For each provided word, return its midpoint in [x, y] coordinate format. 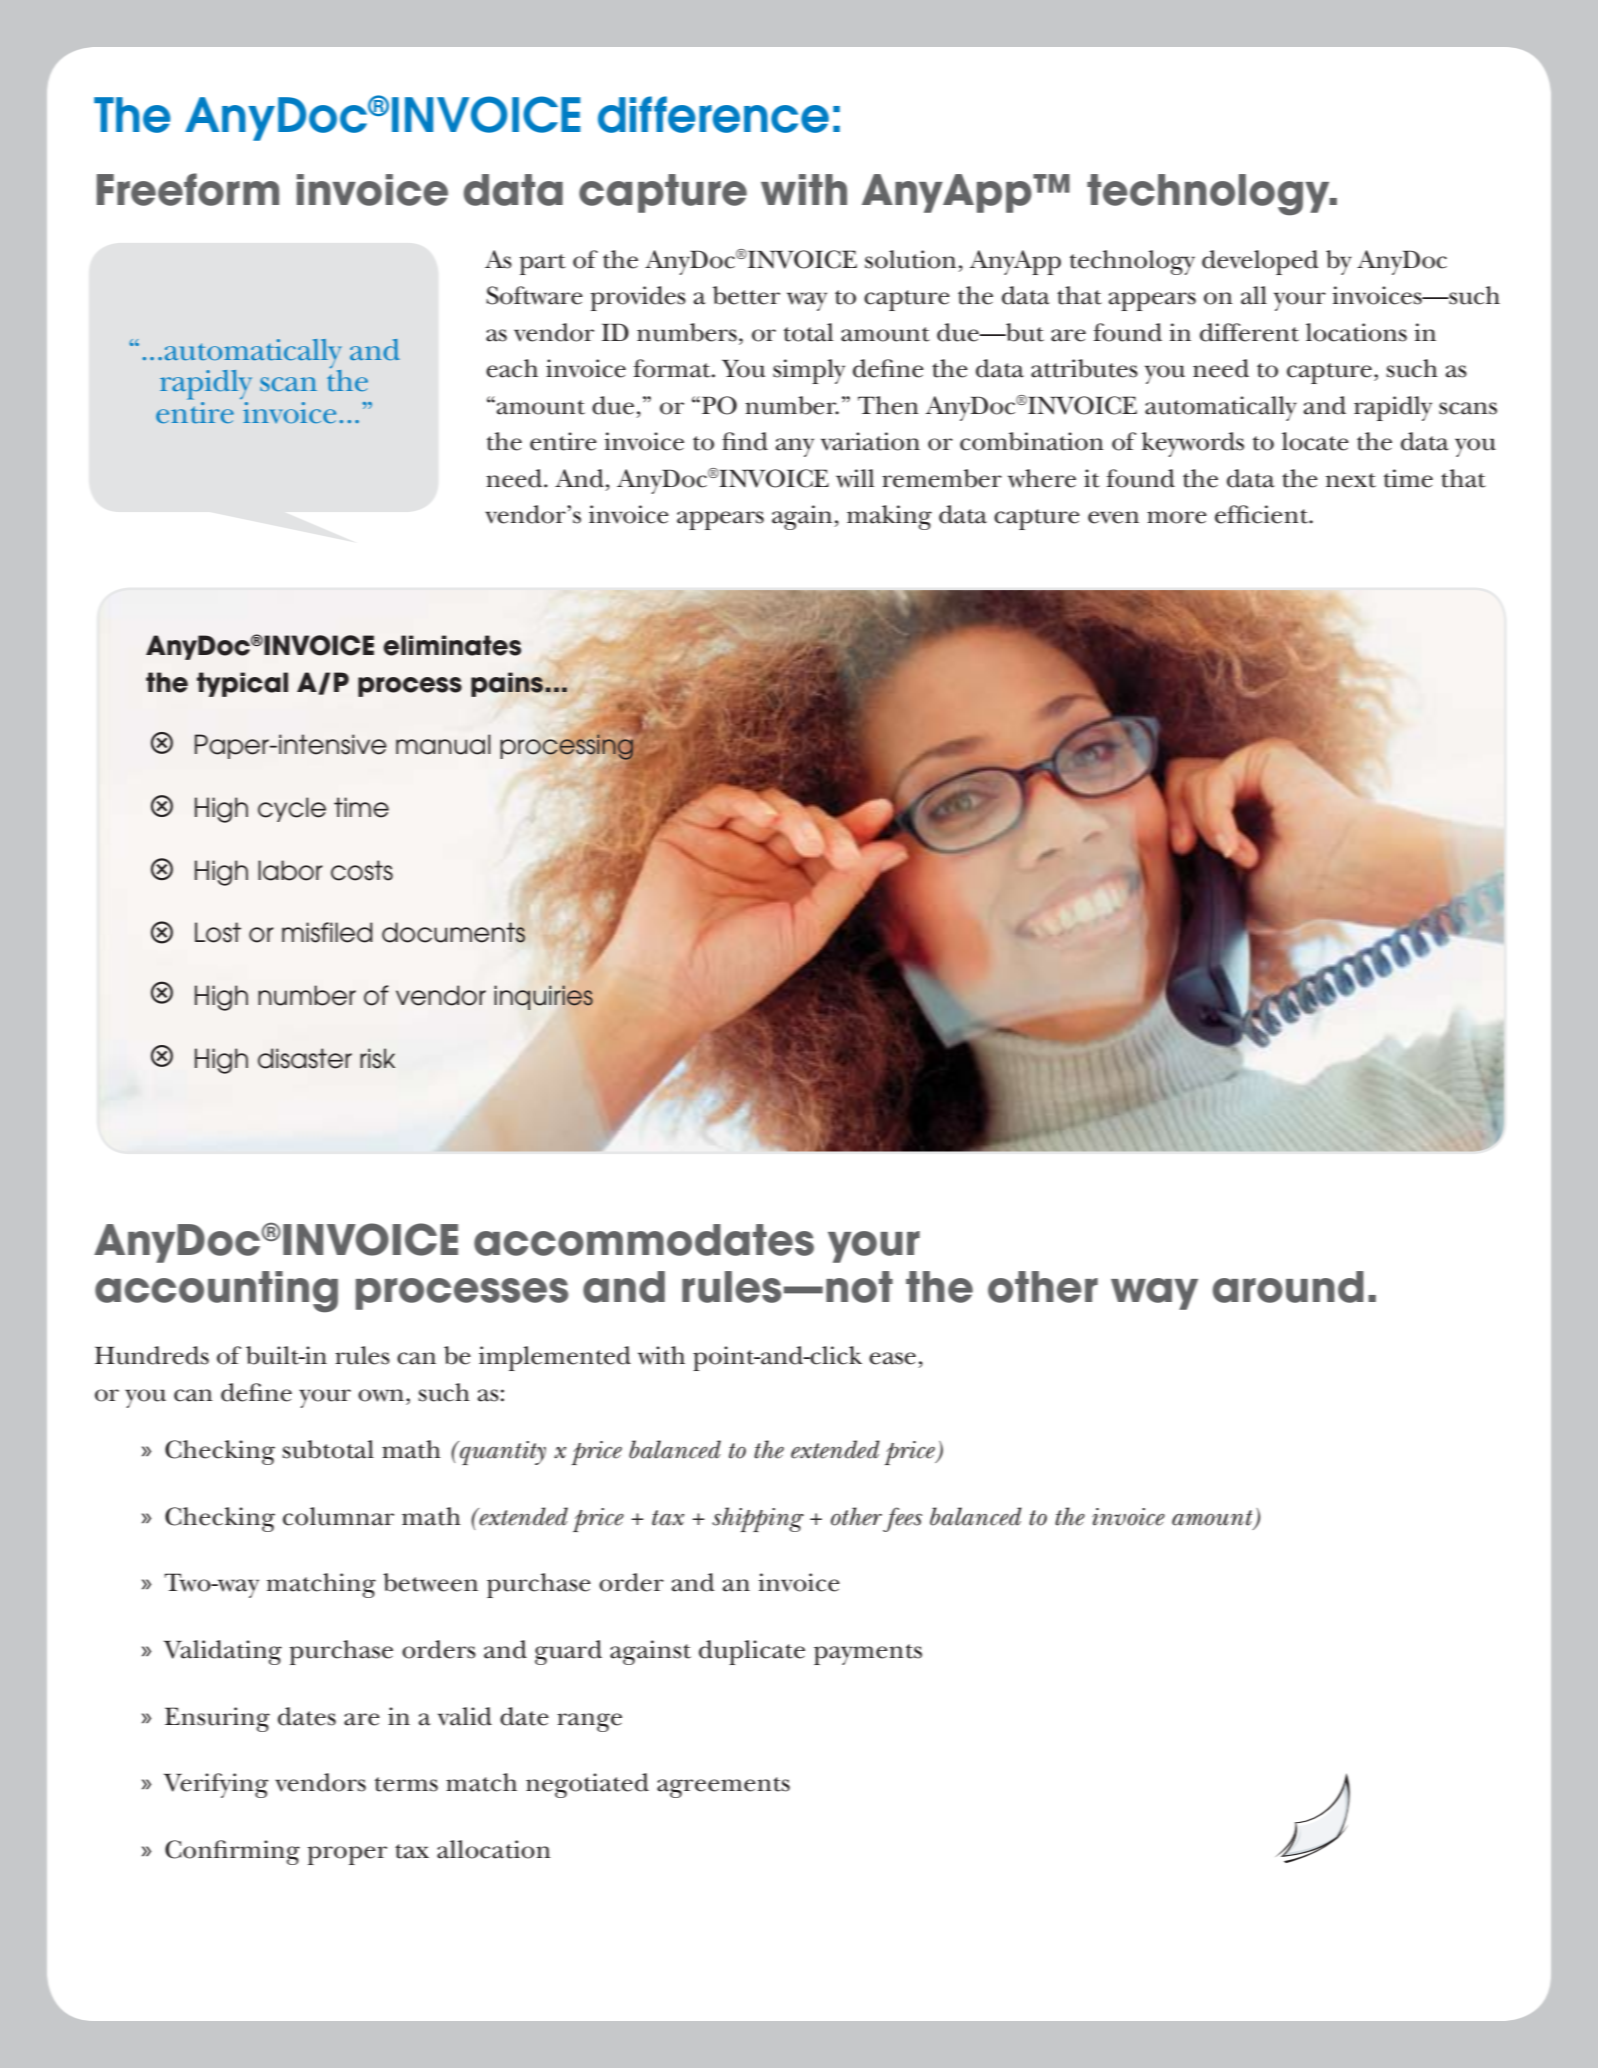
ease [892, 1358]
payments [868, 1654]
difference [713, 114]
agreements [723, 1787]
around [1288, 1287]
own [381, 1395]
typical [242, 684]
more [1177, 517]
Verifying [216, 1785]
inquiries [543, 997]
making [889, 517]
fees [902, 1519]
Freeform [188, 189]
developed [1260, 262]
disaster [305, 1058]
